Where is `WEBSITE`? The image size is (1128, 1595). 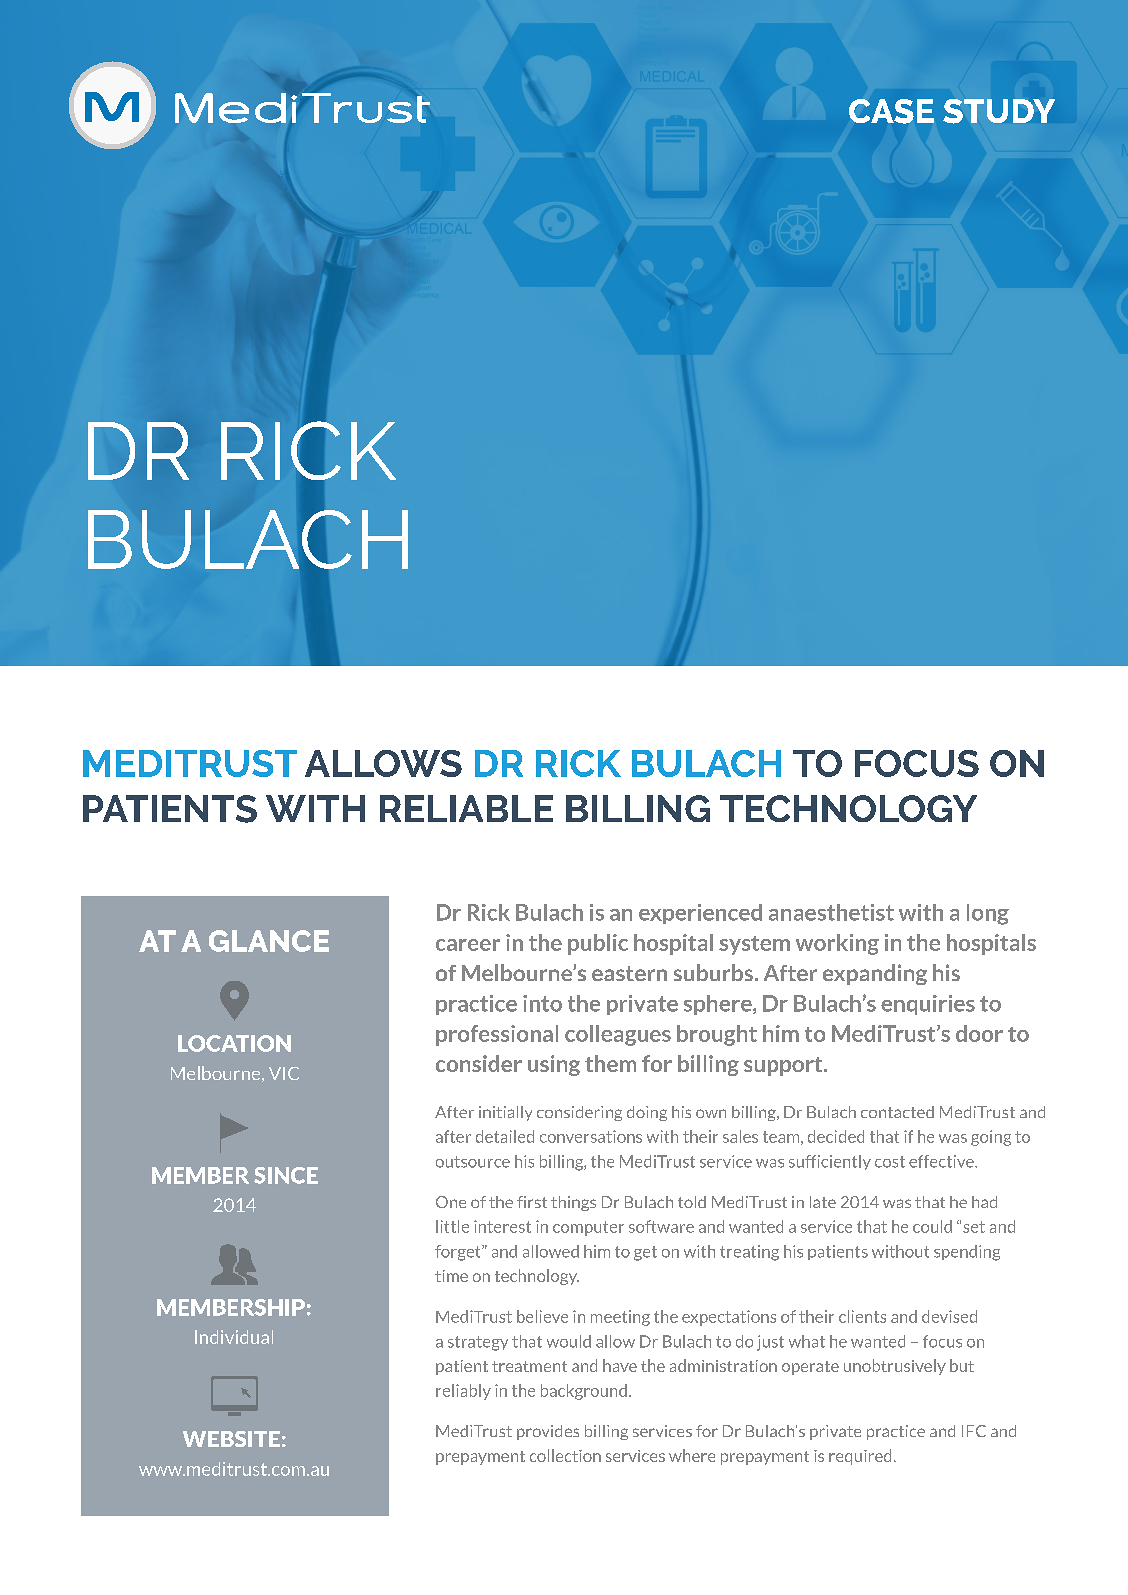
WEBSITE is located at coordinates (231, 1439).
